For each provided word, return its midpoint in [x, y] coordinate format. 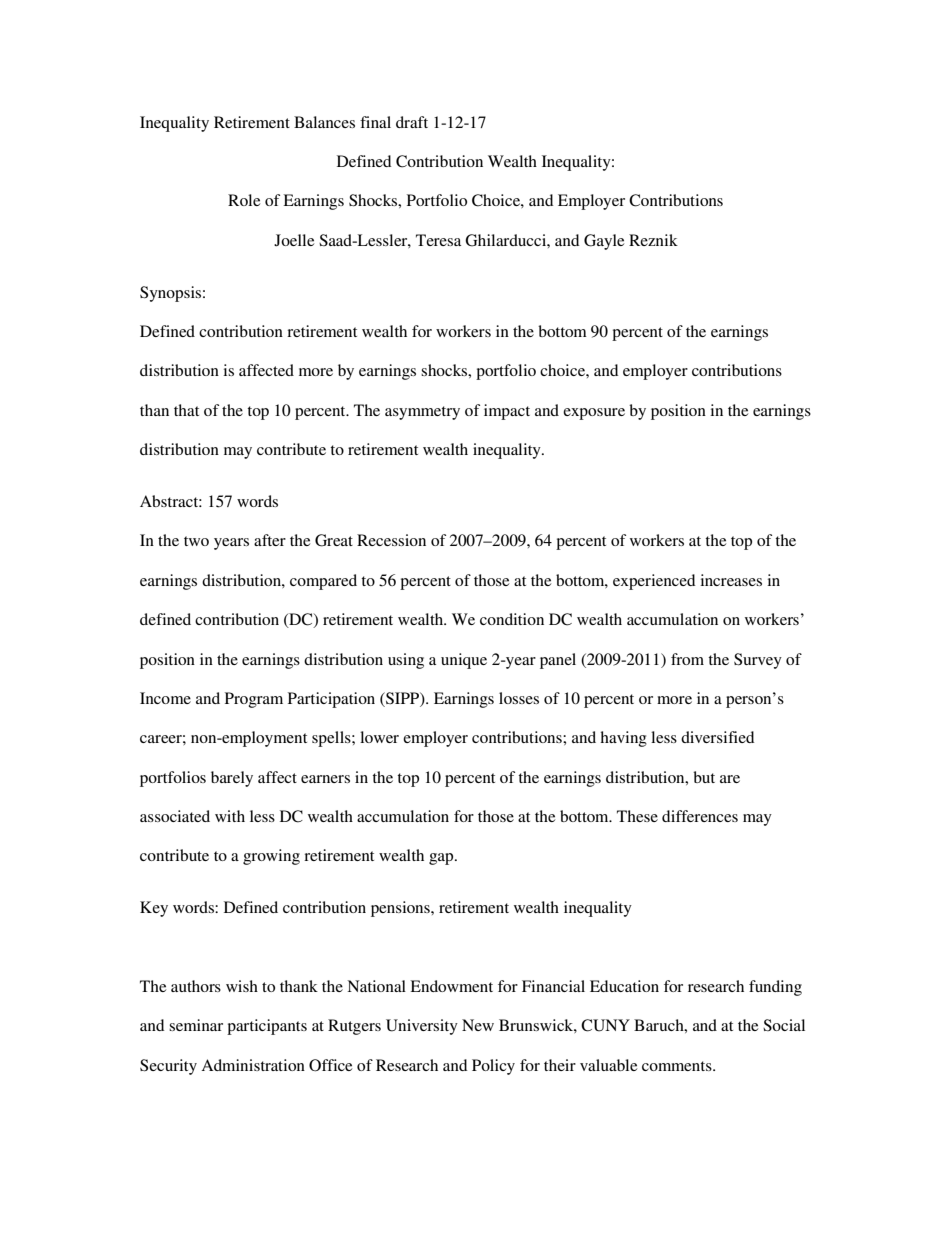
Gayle [604, 242]
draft [412, 122]
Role [244, 200]
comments [678, 1066]
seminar [196, 1025]
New [478, 1025]
